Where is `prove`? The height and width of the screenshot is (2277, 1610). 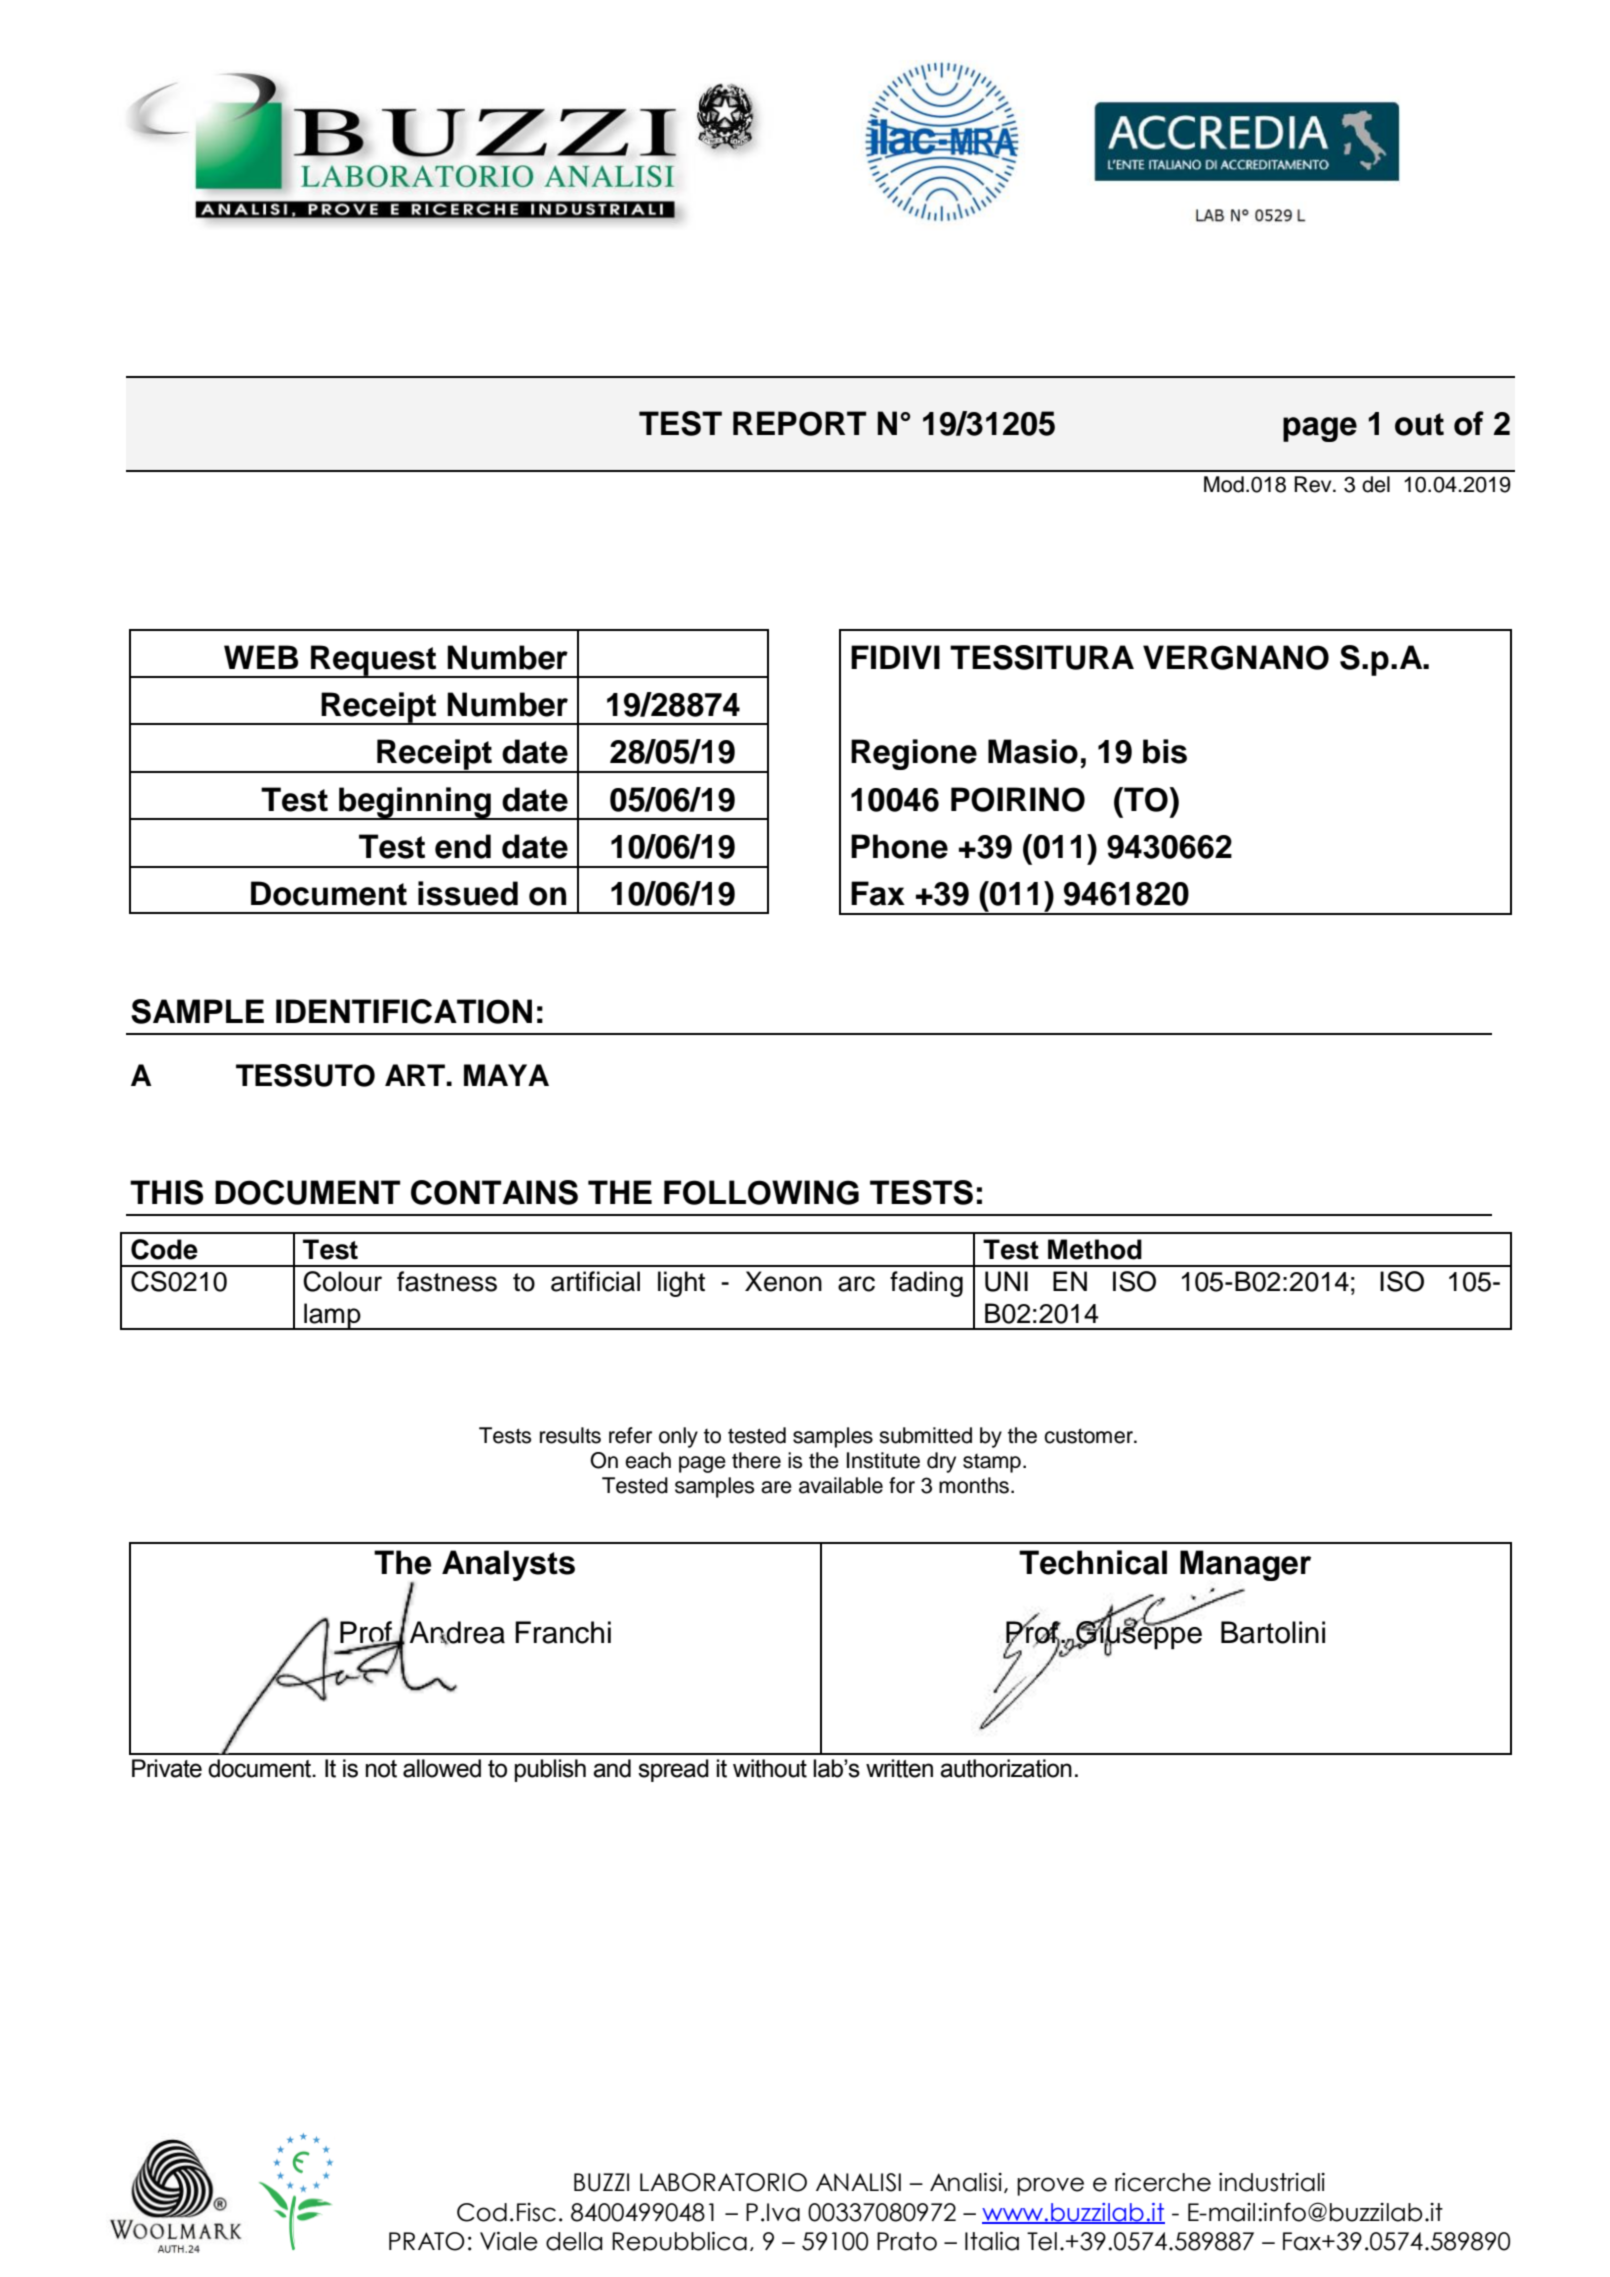
prove is located at coordinates (1050, 2186).
